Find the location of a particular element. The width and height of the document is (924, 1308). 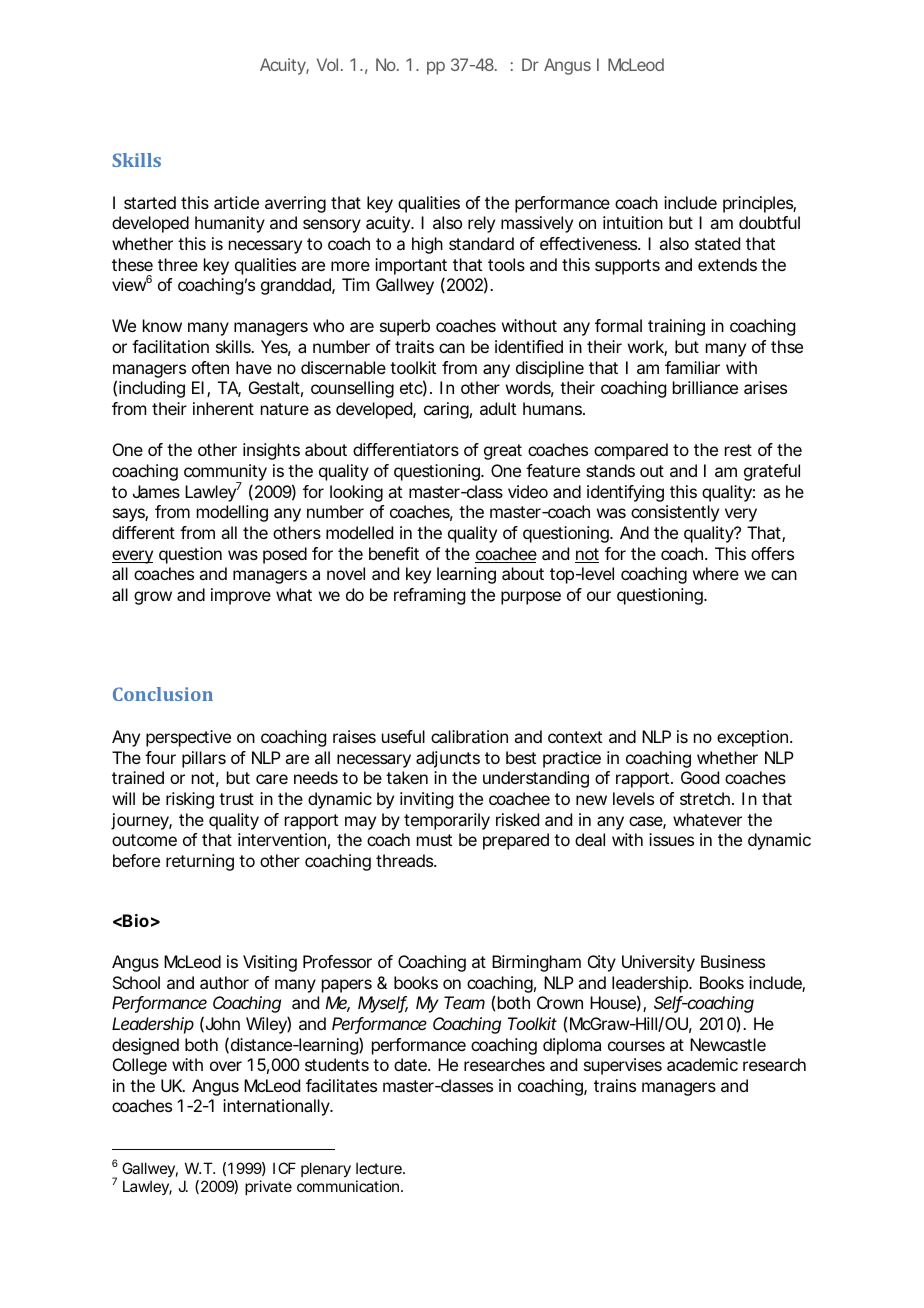

reframing is located at coordinates (429, 596).
